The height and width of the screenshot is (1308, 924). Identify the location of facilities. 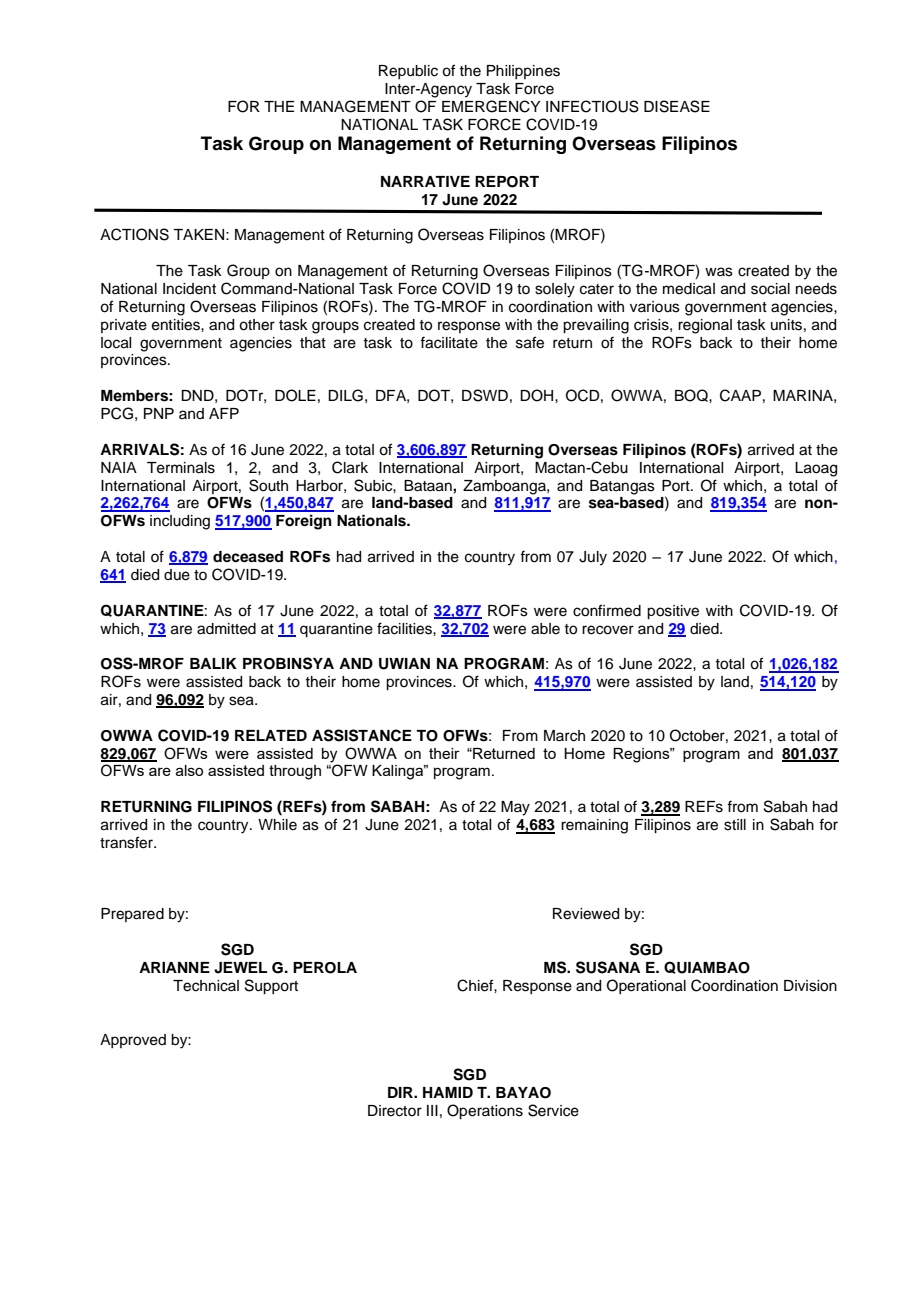
(405, 628).
